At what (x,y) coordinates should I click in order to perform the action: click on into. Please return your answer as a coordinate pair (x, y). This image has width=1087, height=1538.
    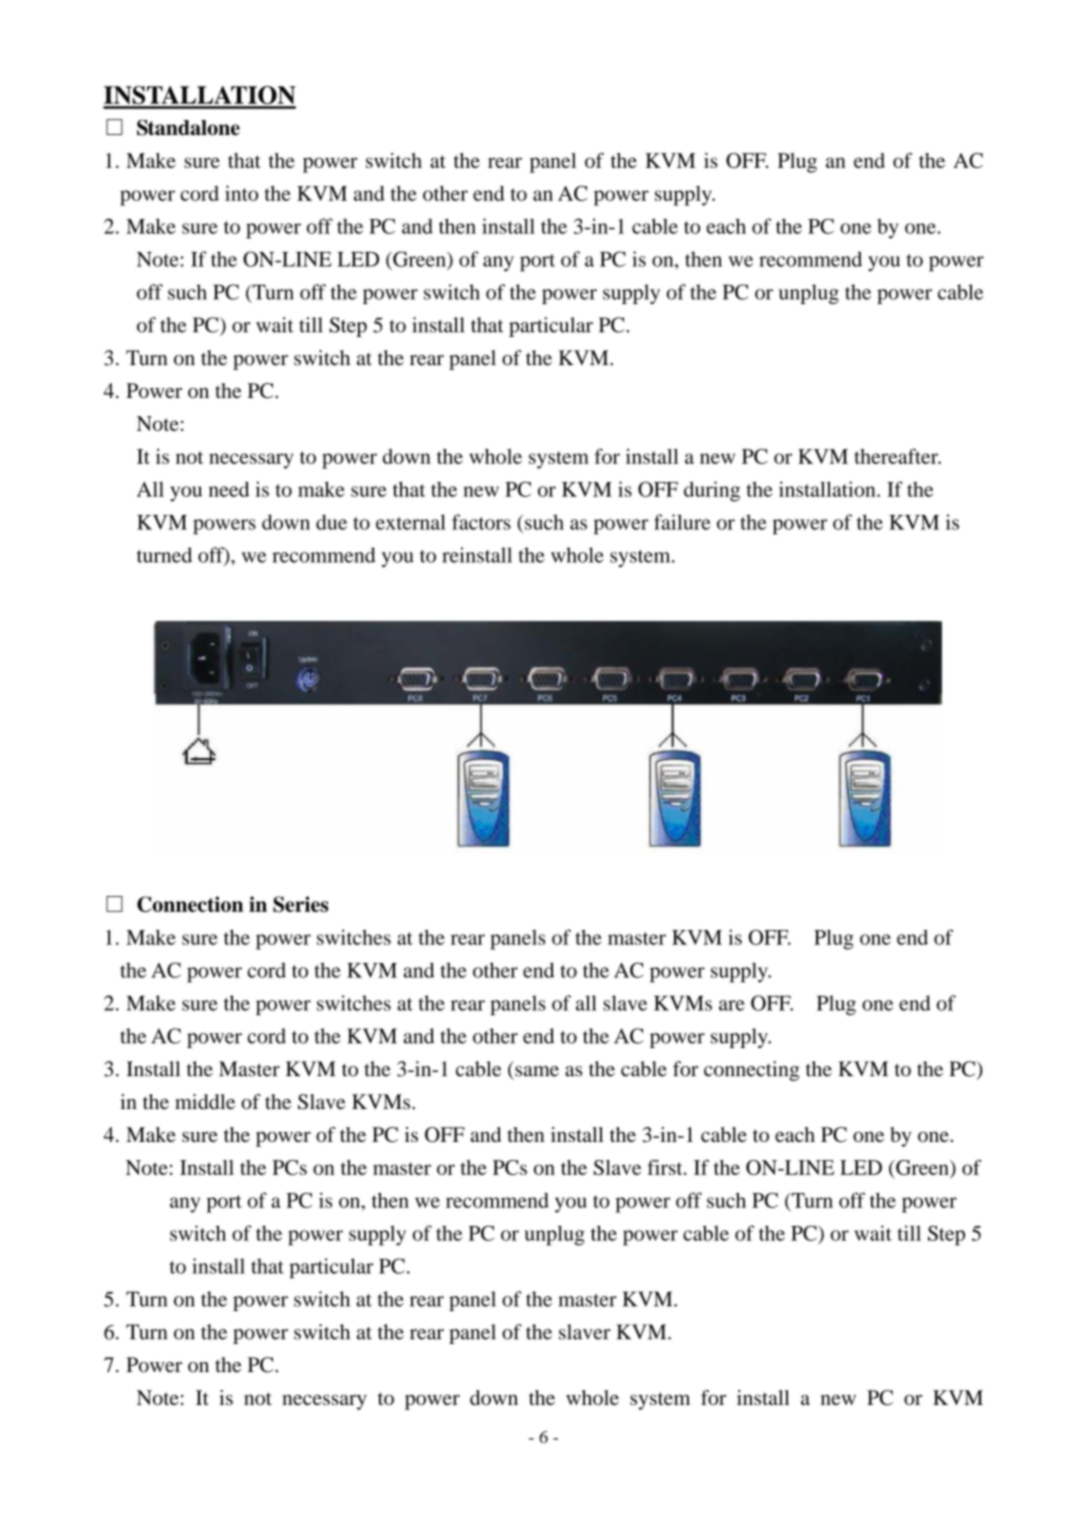
    Looking at the image, I should click on (241, 193).
